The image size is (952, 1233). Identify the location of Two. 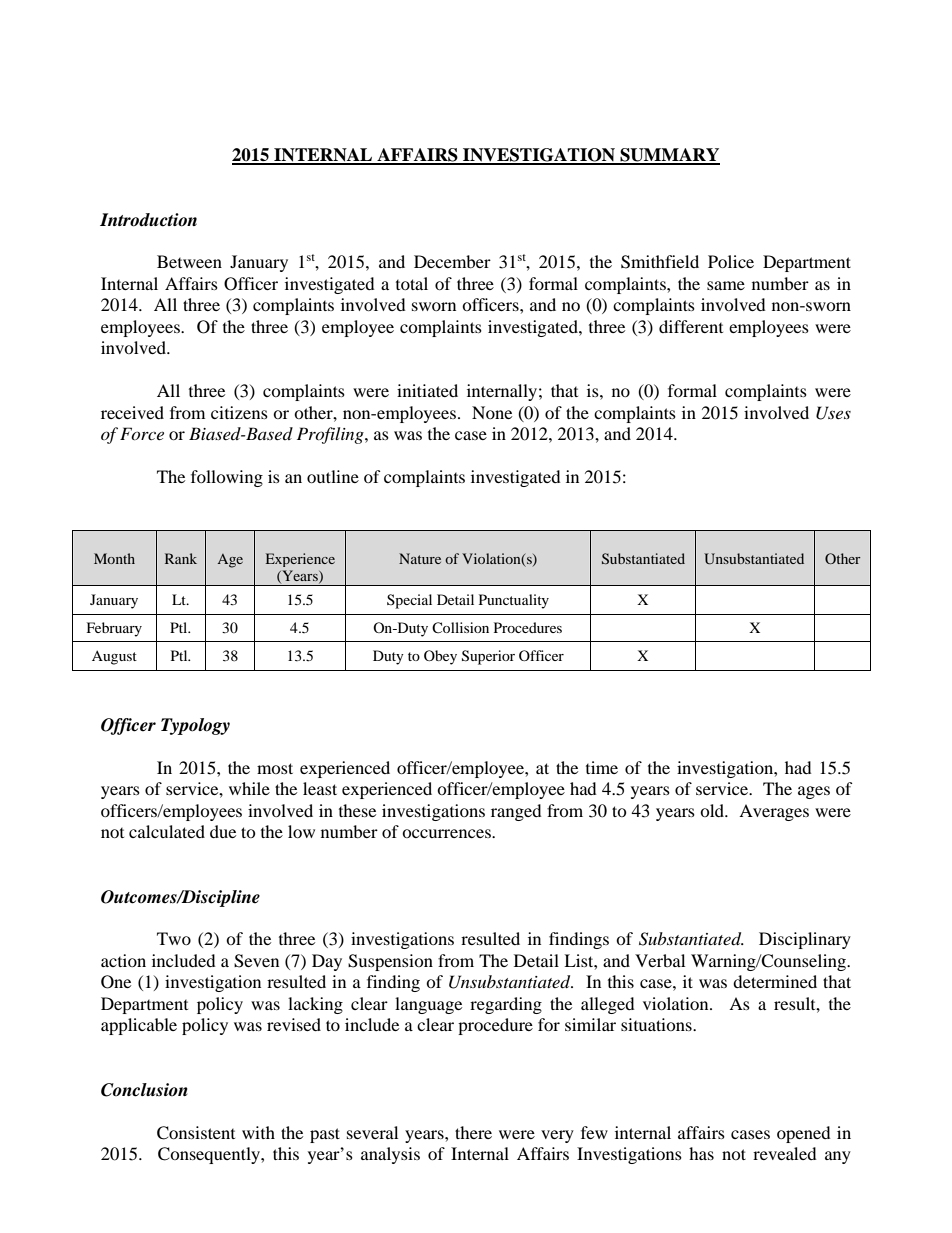
(174, 938).
